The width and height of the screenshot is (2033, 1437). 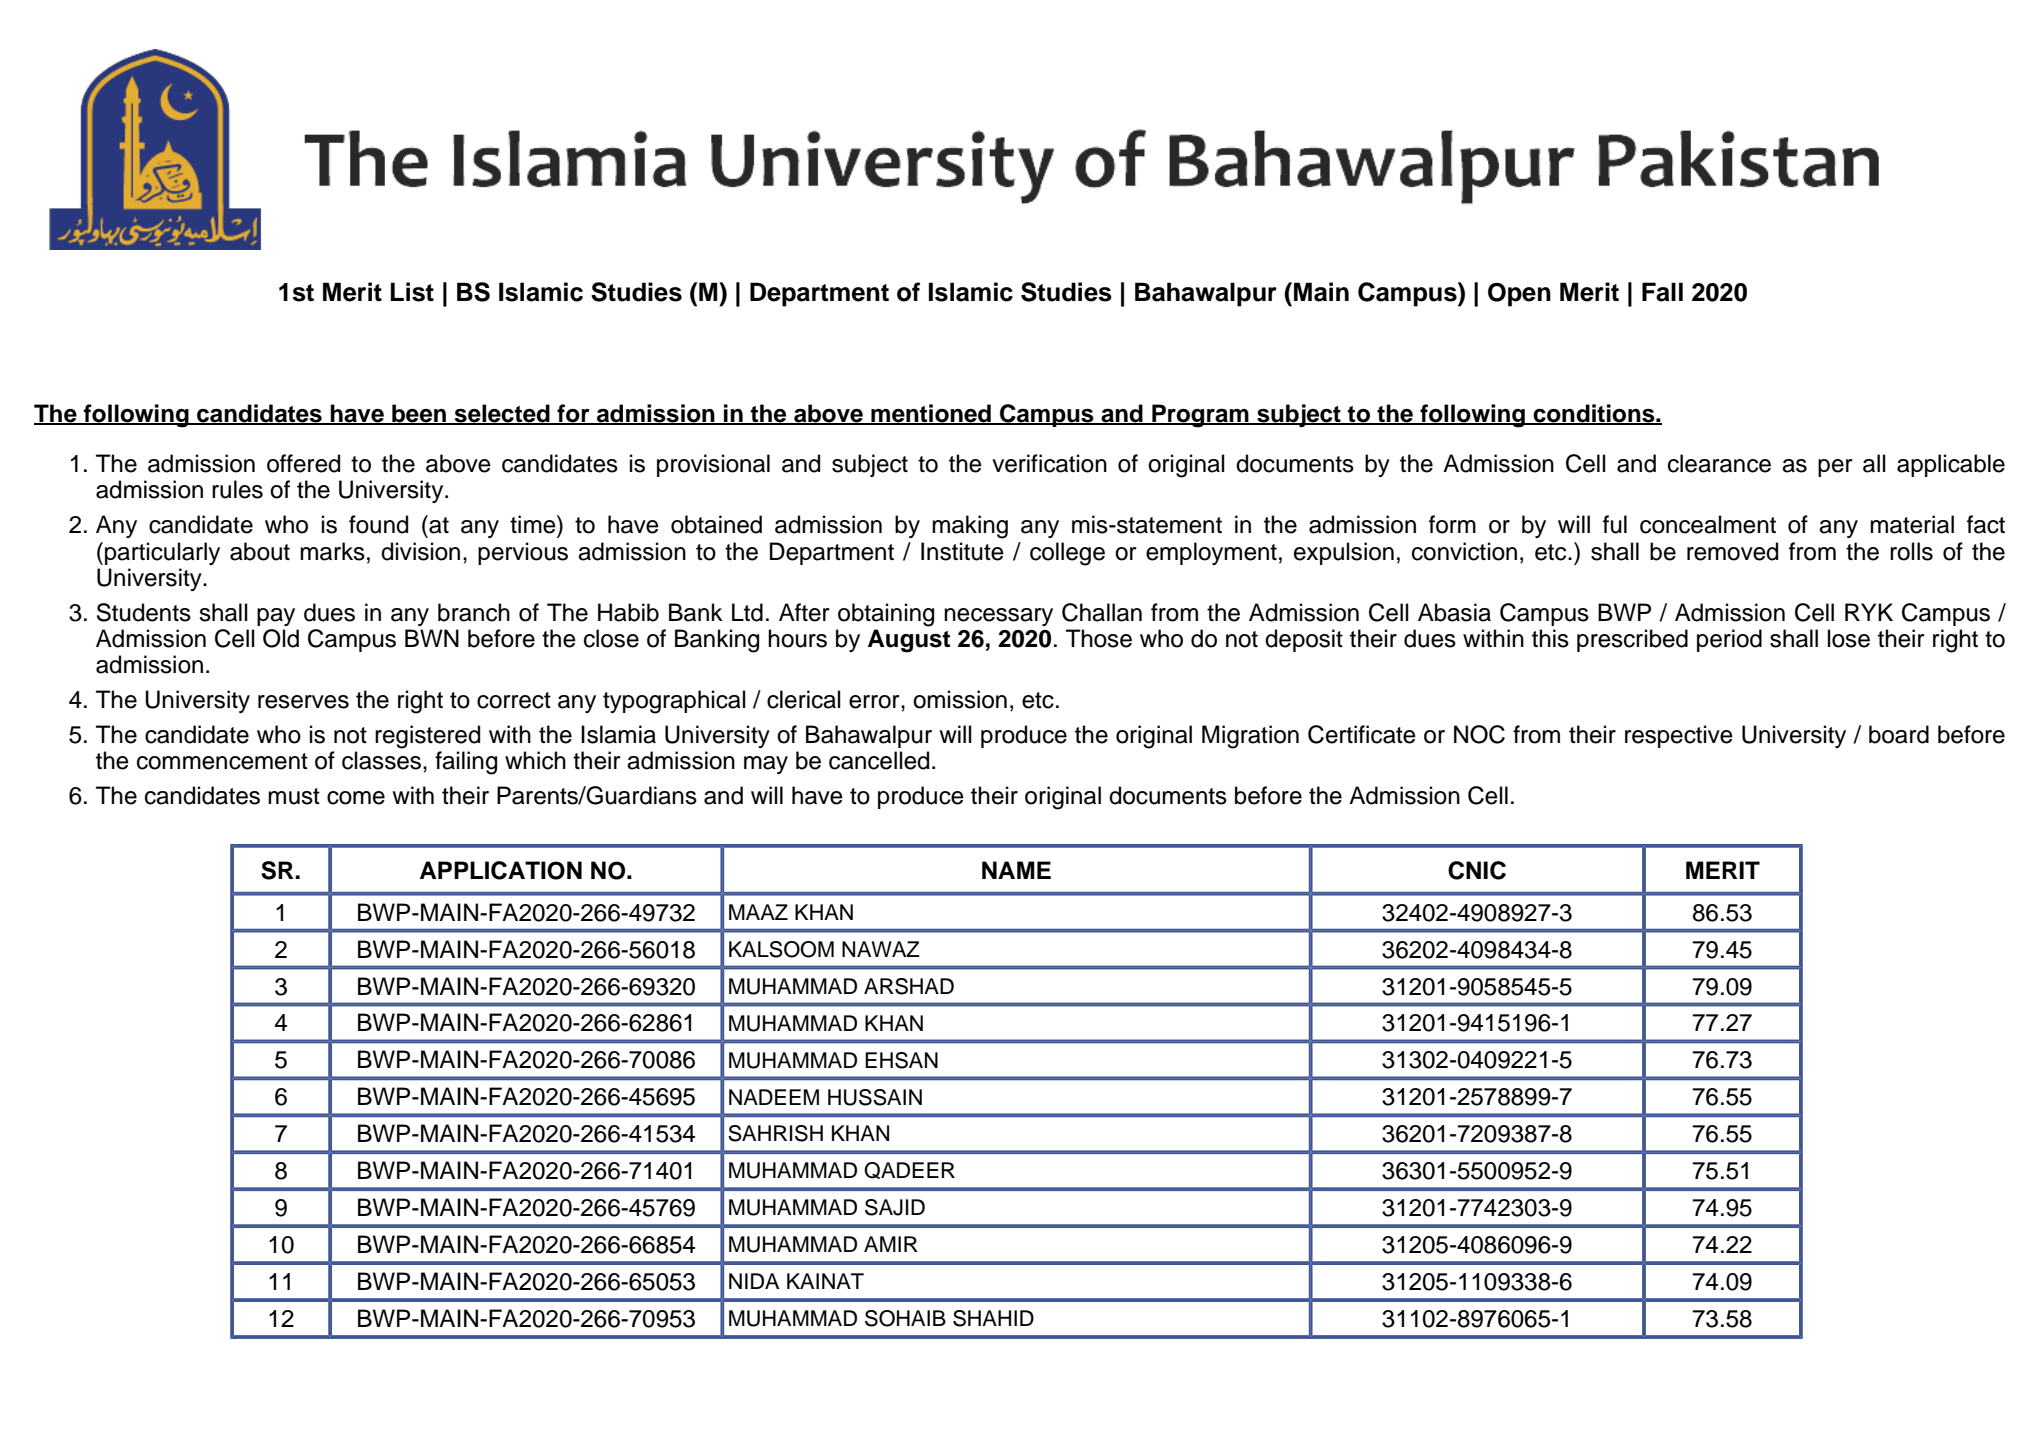 I want to click on mentioned, so click(x=931, y=414).
